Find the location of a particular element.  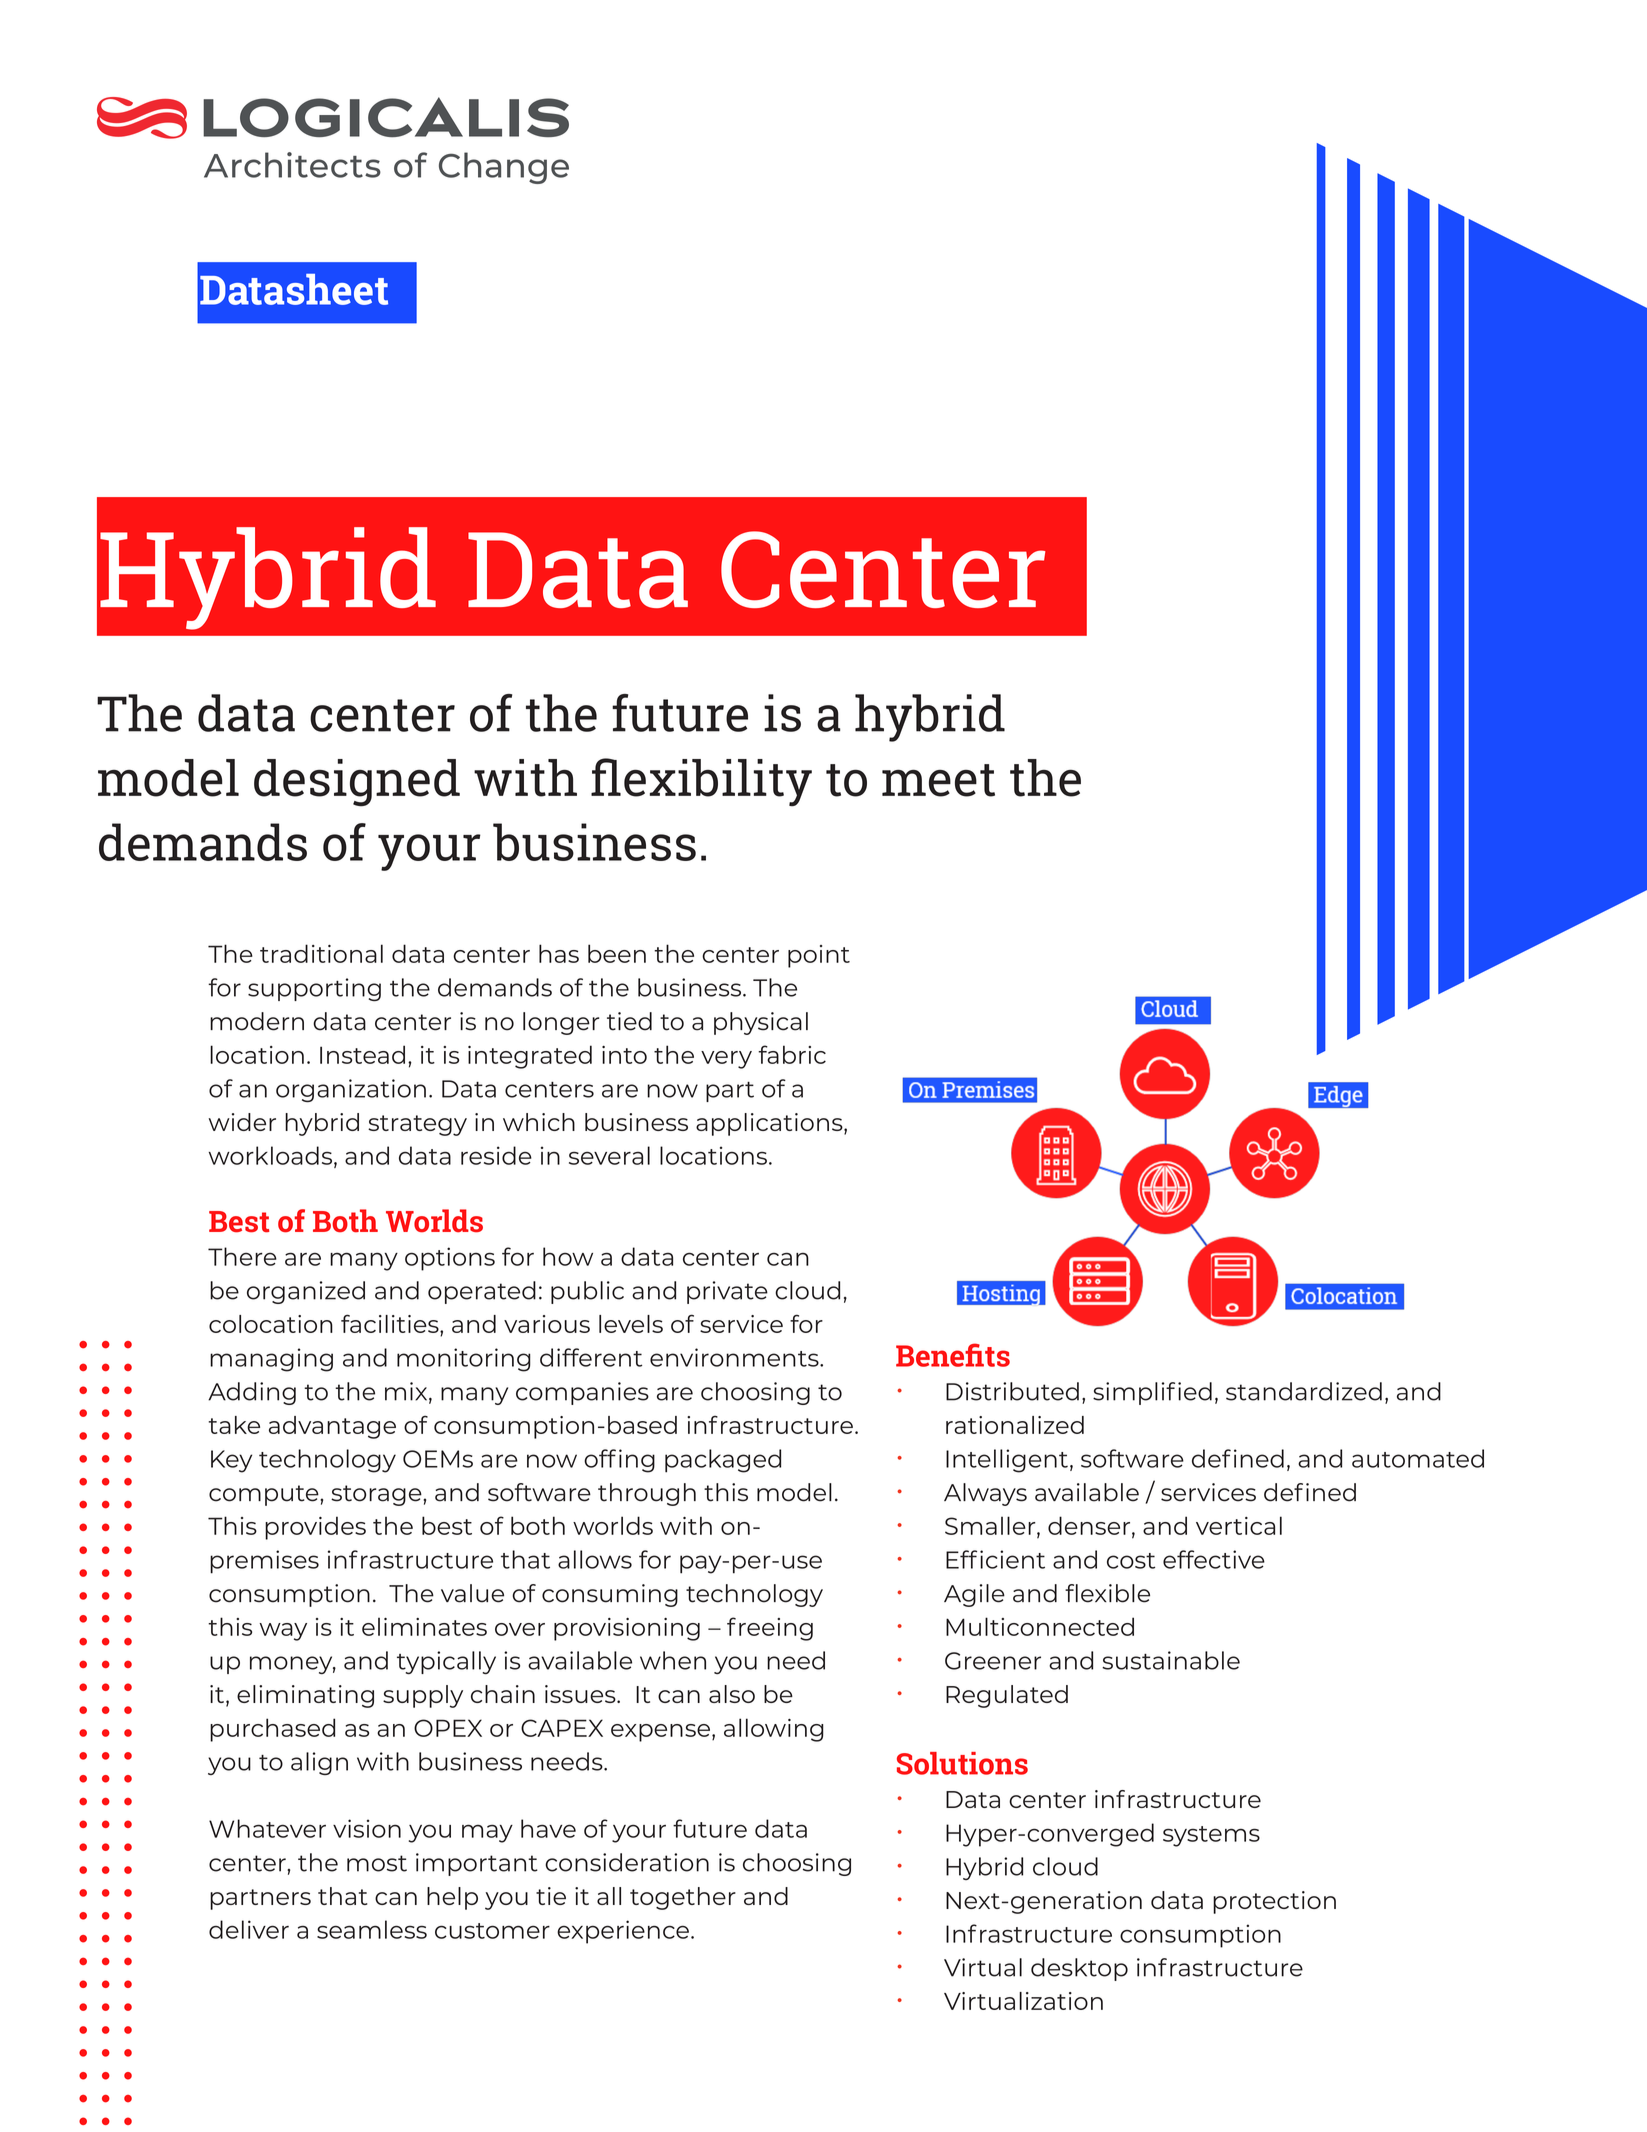

organization is located at coordinates (351, 1090).
